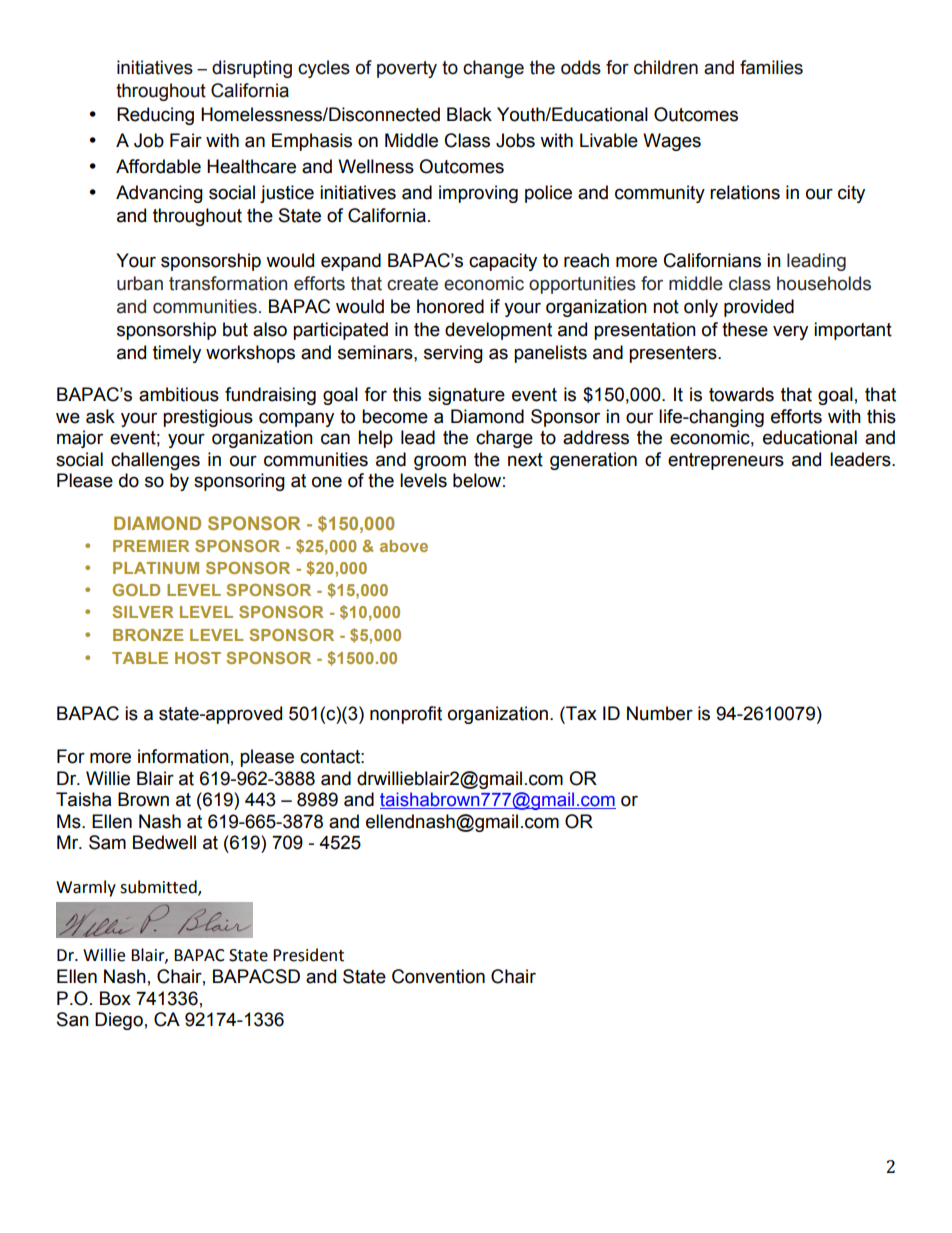 This screenshot has height=1233, width=952. What do you see at coordinates (151, 546) in the screenshot?
I see `PREMIER` at bounding box center [151, 546].
